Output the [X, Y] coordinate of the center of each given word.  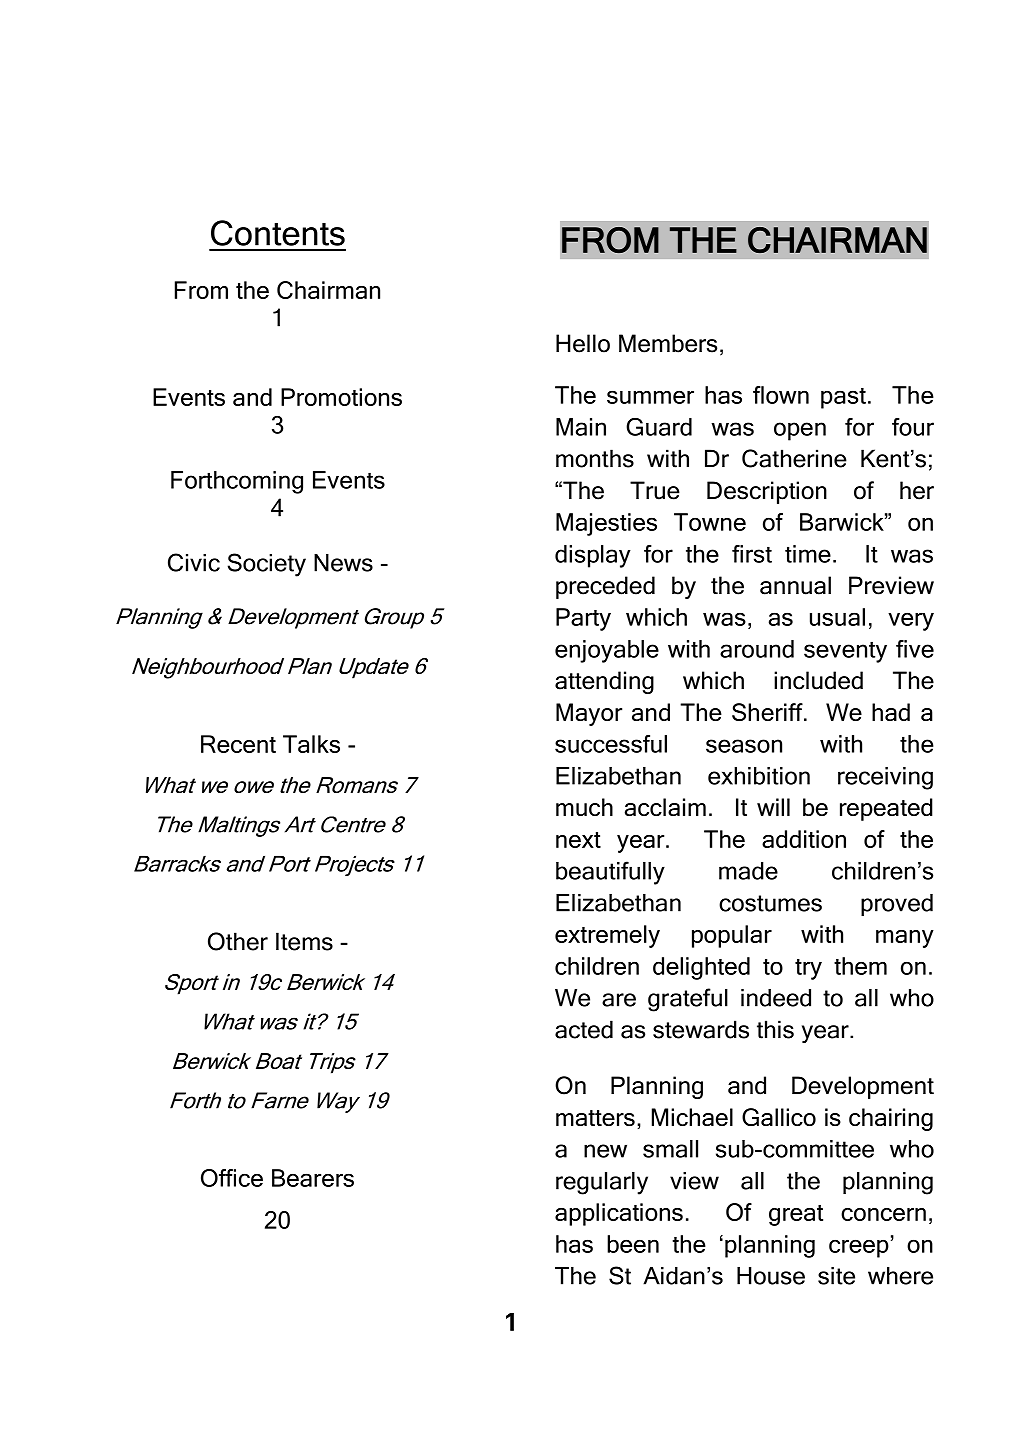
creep [859, 1248]
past [843, 398]
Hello [583, 343]
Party [583, 619]
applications [619, 1214]
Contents [278, 233]
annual [795, 585]
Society [267, 565]
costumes [770, 903]
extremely [607, 936]
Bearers [313, 1178]
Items [304, 941]
